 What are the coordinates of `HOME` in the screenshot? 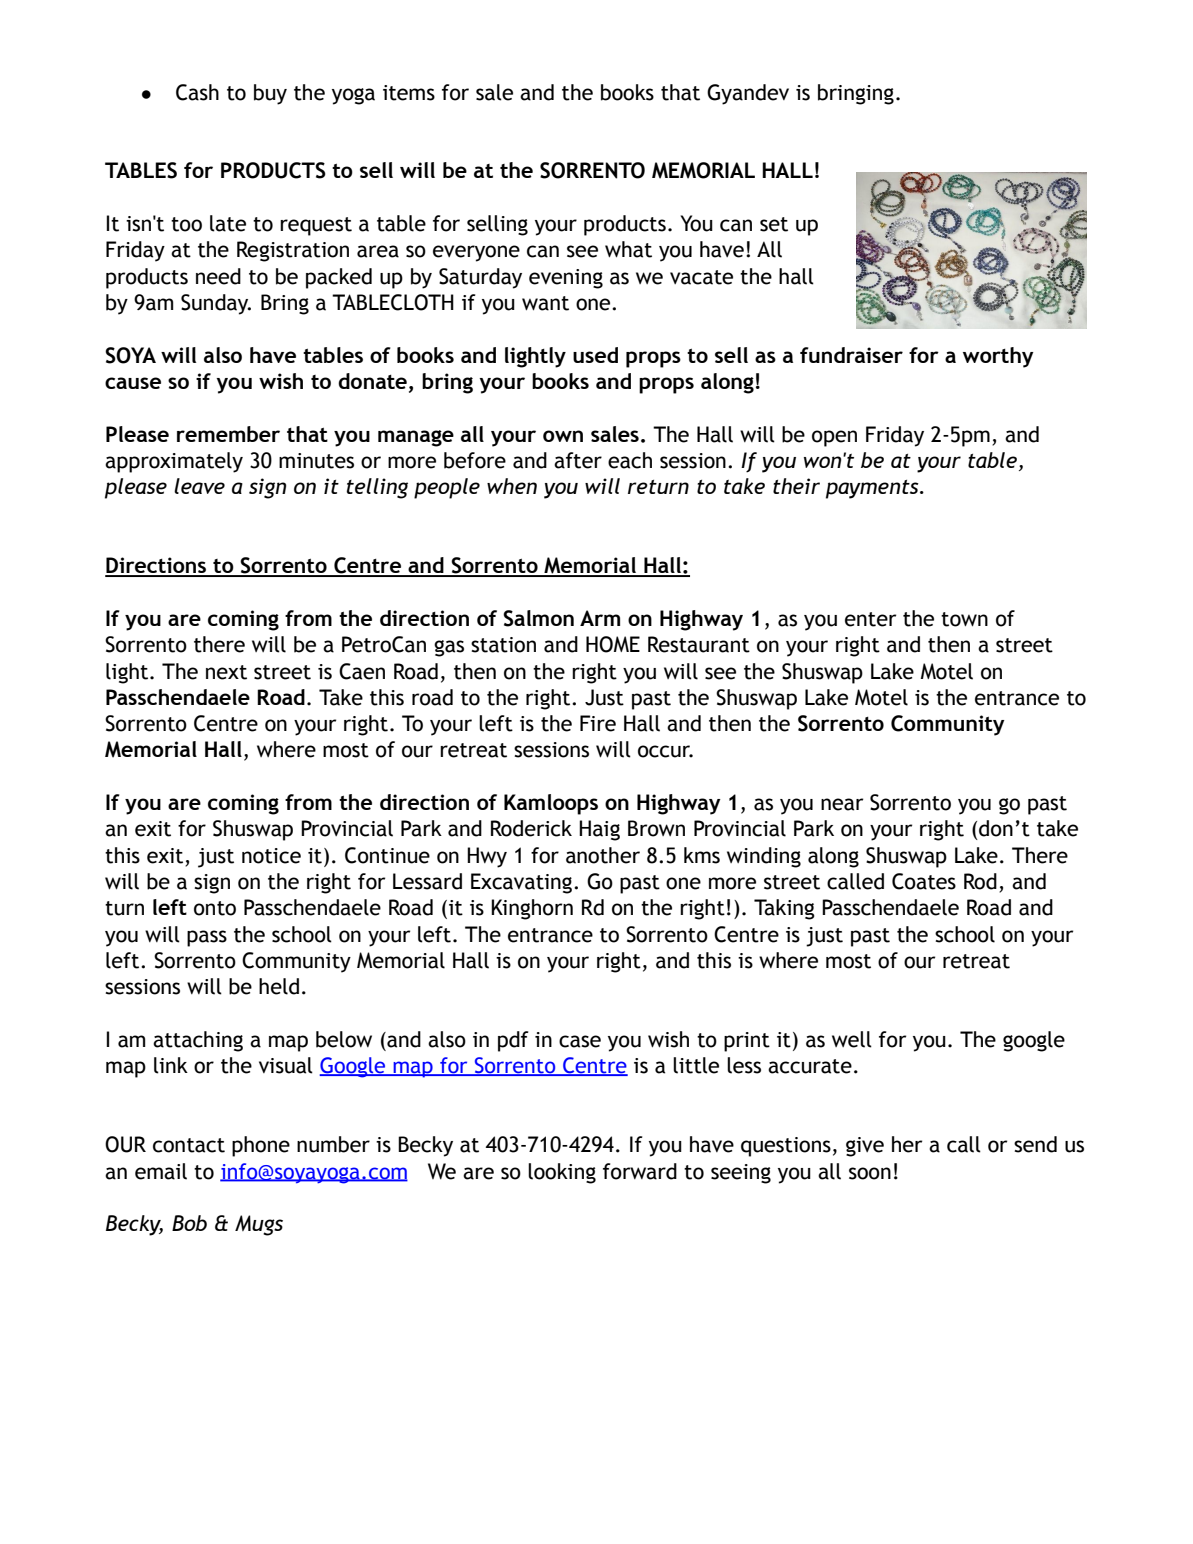 It's located at (613, 644).
